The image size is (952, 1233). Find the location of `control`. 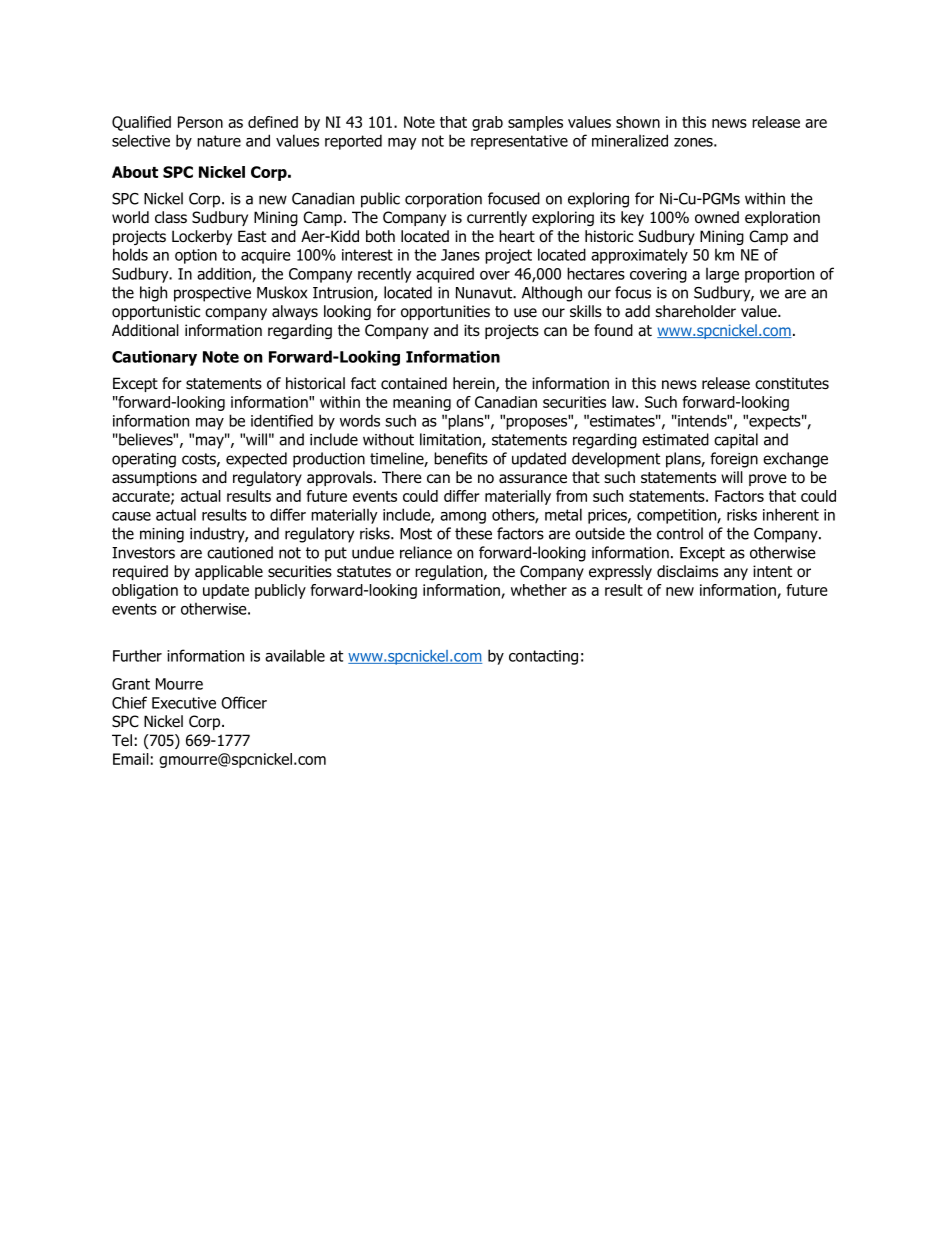

control is located at coordinates (680, 533).
